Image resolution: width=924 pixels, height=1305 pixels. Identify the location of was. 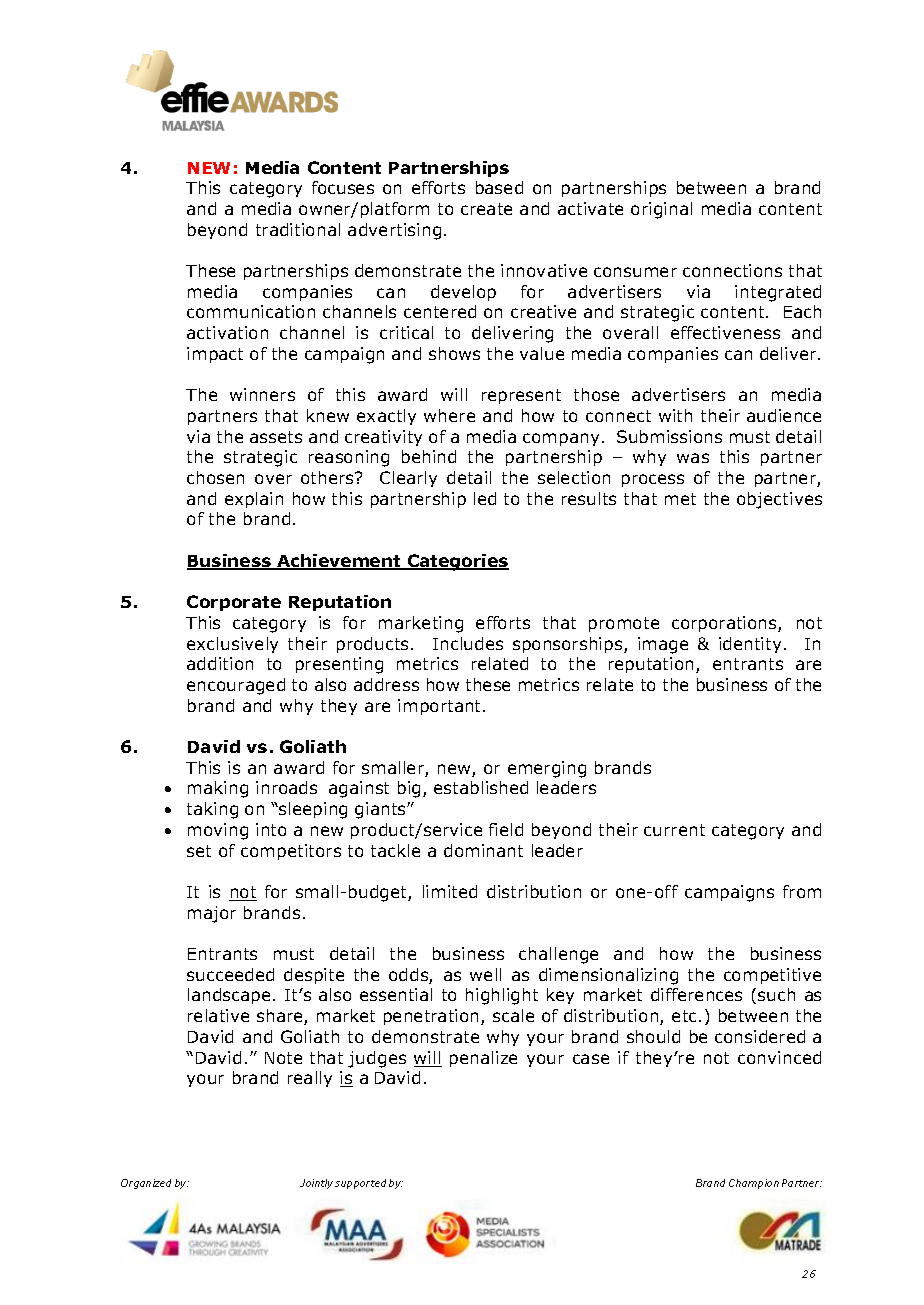
(693, 458).
